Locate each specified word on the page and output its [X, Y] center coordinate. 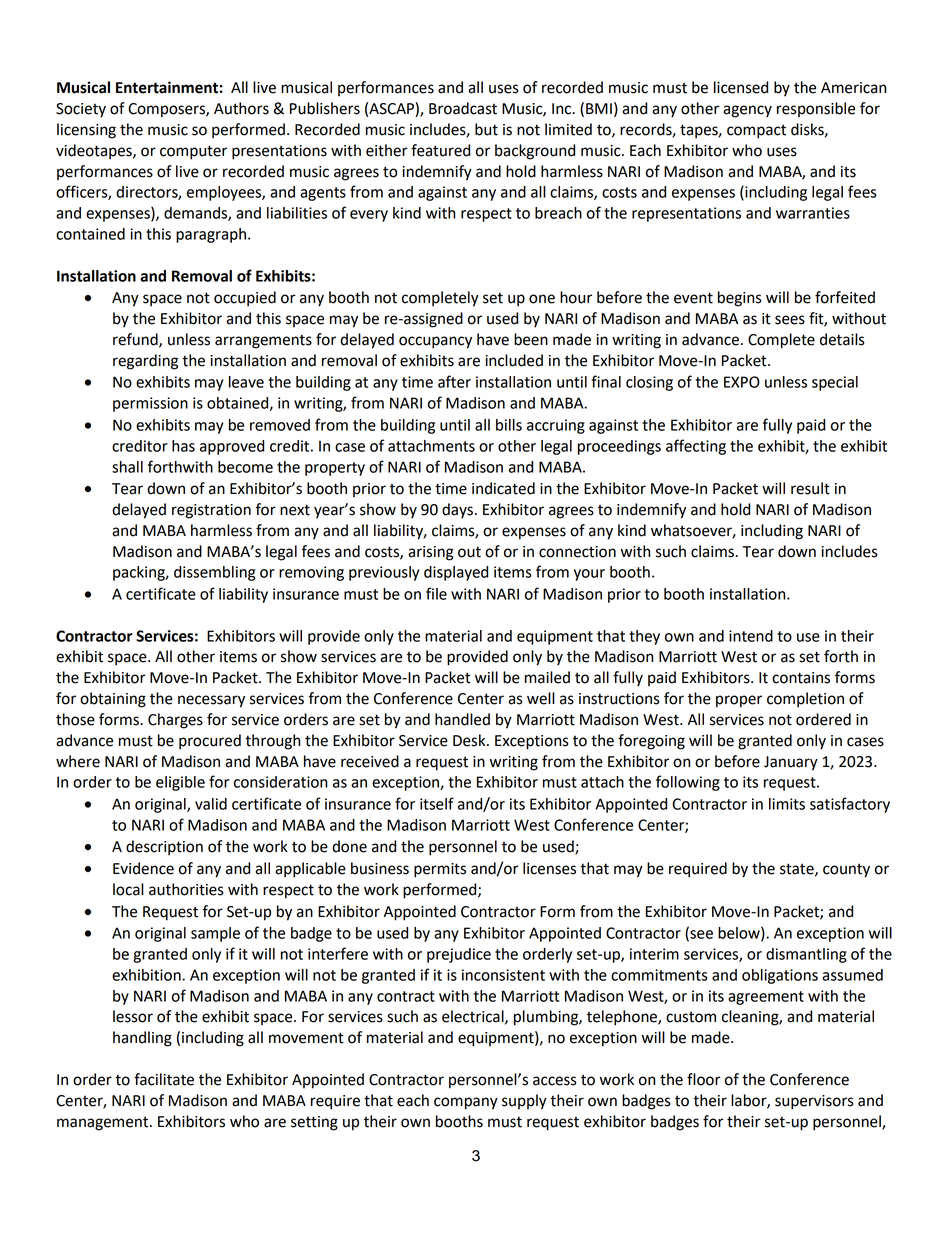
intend [751, 636]
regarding [145, 362]
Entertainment [167, 87]
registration [211, 511]
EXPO [742, 382]
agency [747, 111]
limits [787, 804]
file [436, 593]
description [164, 848]
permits [440, 870]
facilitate [164, 1079]
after [454, 381]
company [466, 1103]
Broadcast [463, 108]
